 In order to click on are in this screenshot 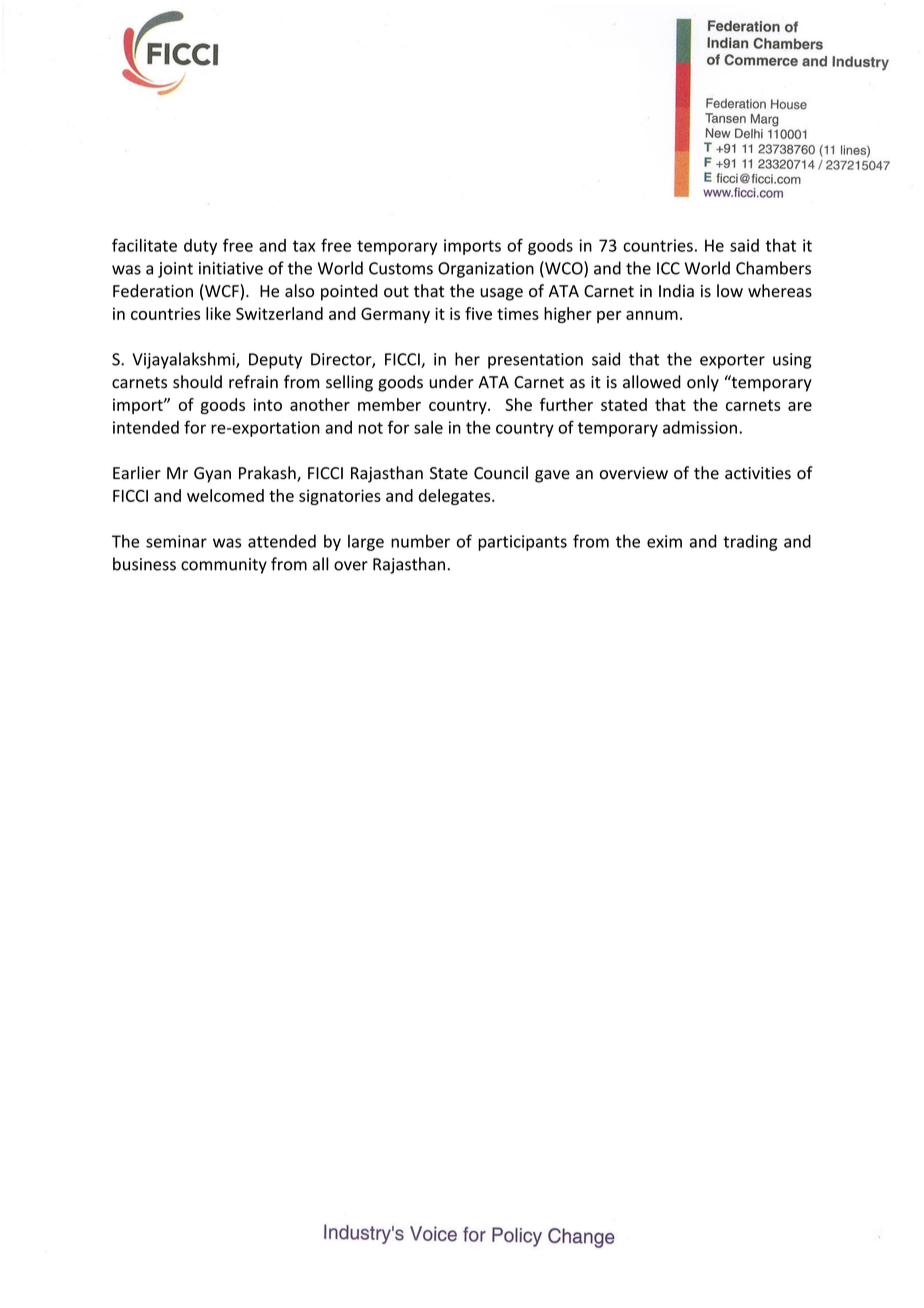, I will do `click(800, 406)`.
